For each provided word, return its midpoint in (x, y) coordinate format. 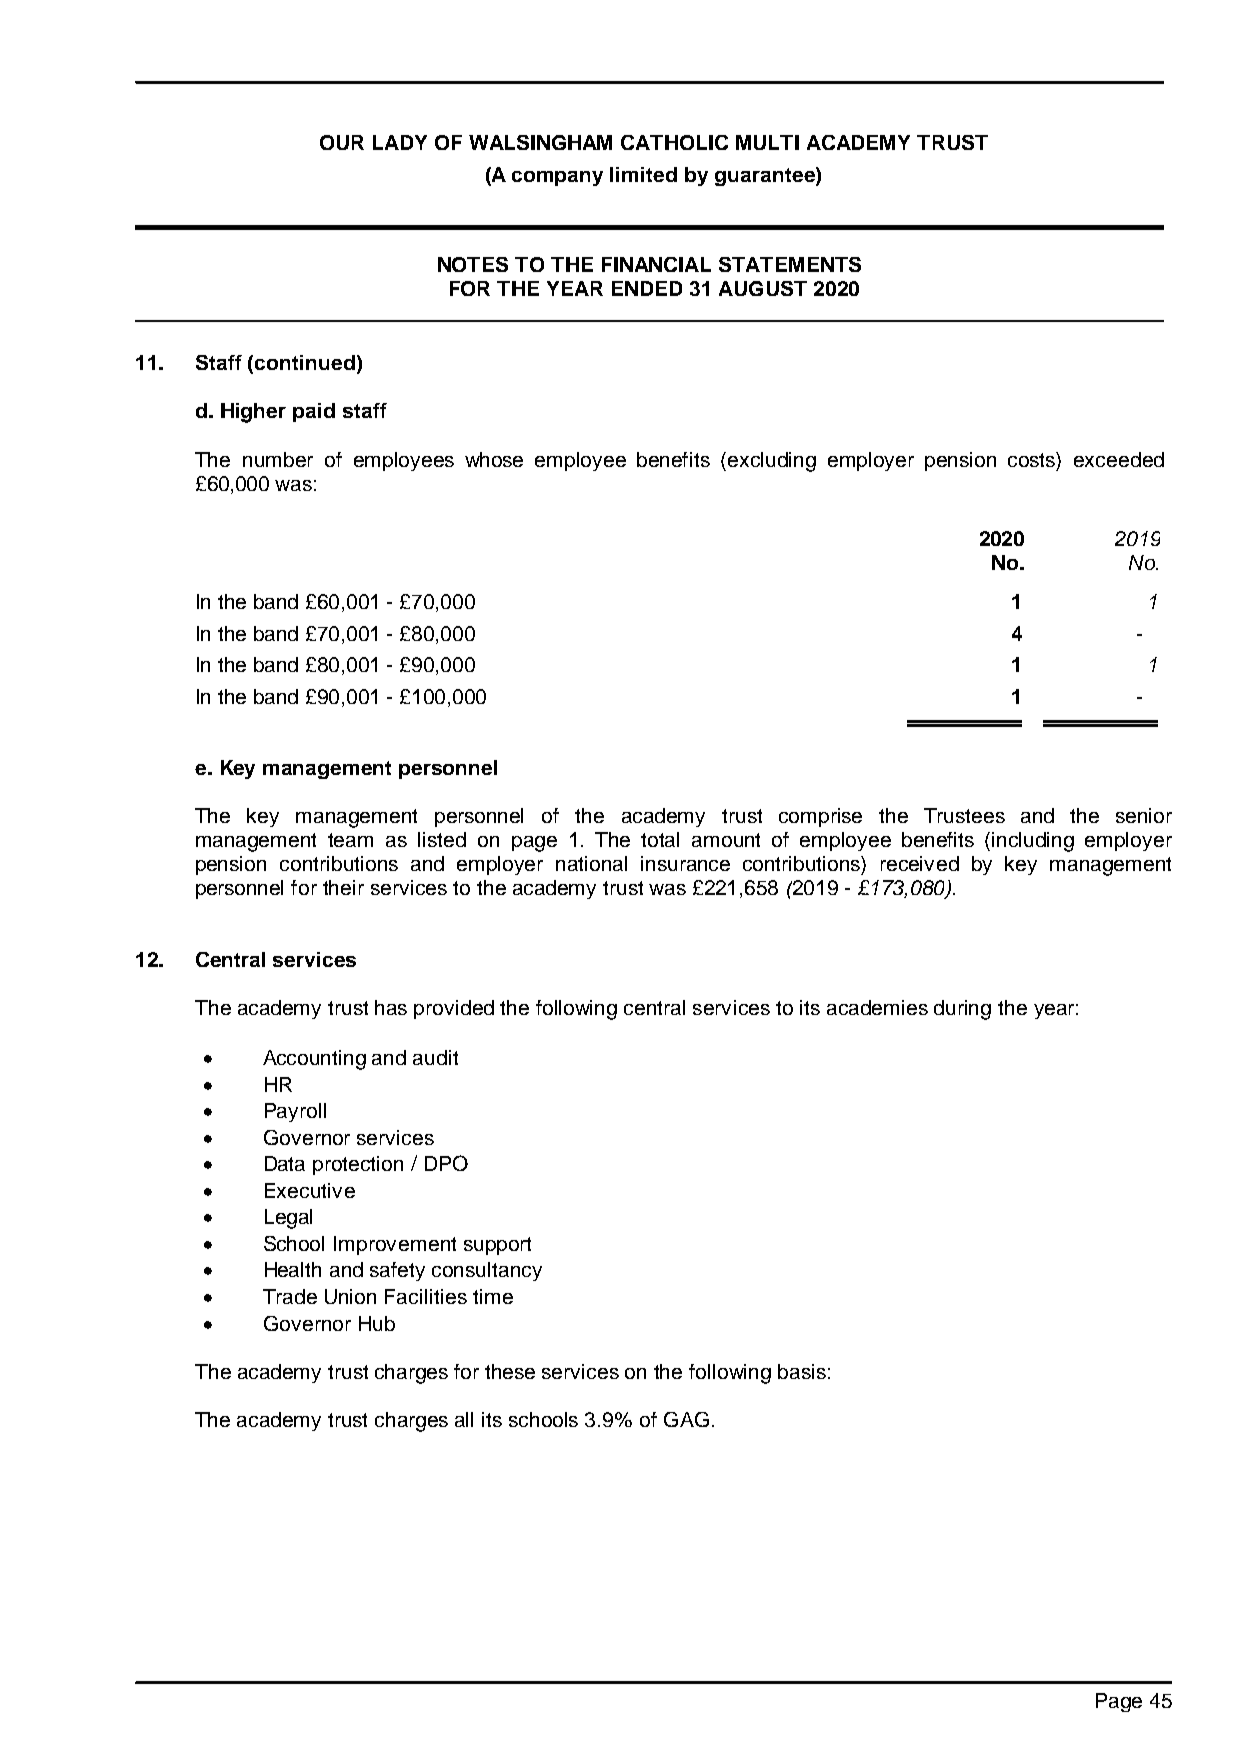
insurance (685, 863)
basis (802, 1371)
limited (643, 174)
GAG (686, 1419)
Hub (377, 1323)
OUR (342, 142)
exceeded (1119, 459)
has (391, 1007)
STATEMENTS (790, 264)
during (962, 1010)
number (278, 459)
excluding (772, 462)
